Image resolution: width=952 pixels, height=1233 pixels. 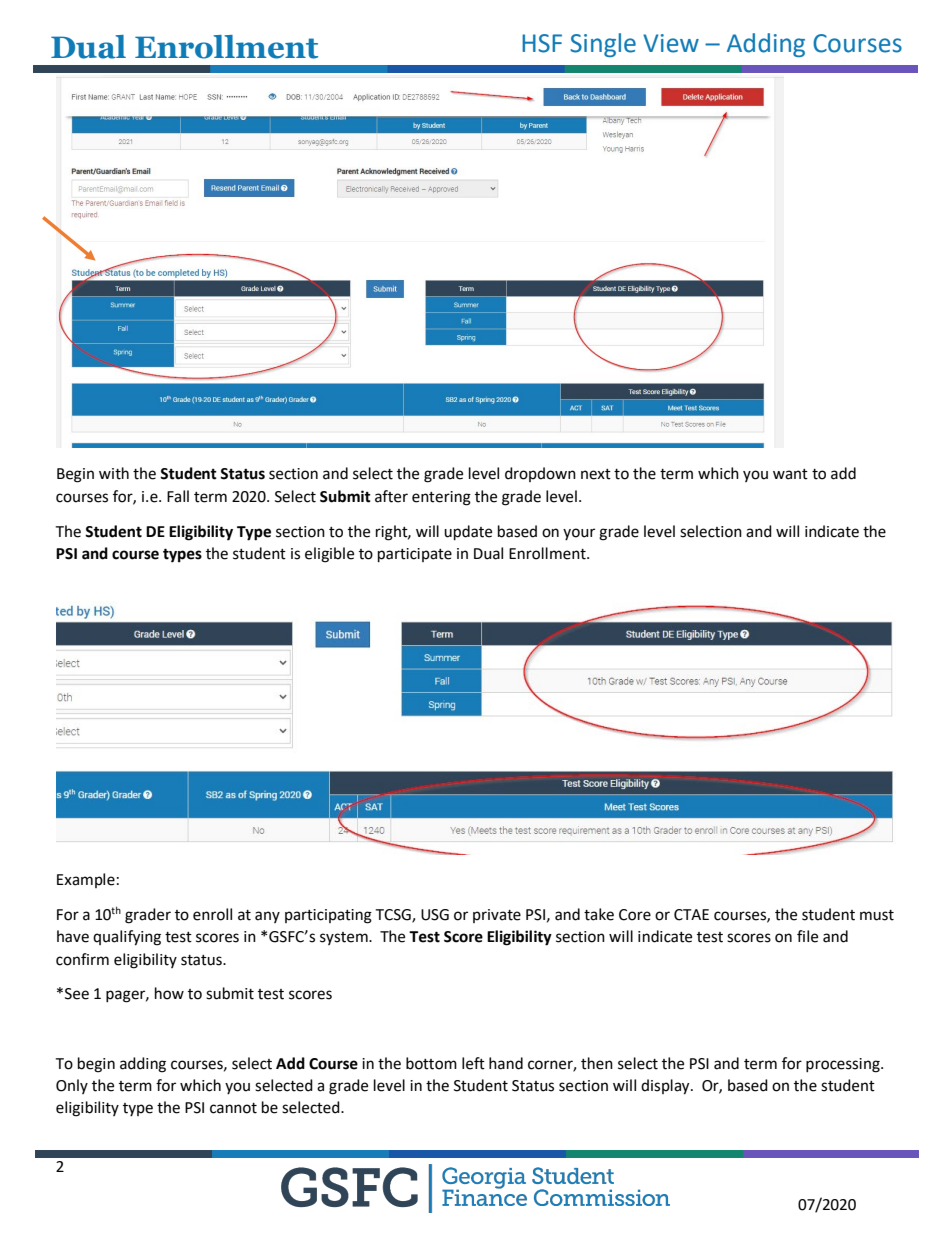 What do you see at coordinates (596, 474) in the document?
I see `next` at bounding box center [596, 474].
